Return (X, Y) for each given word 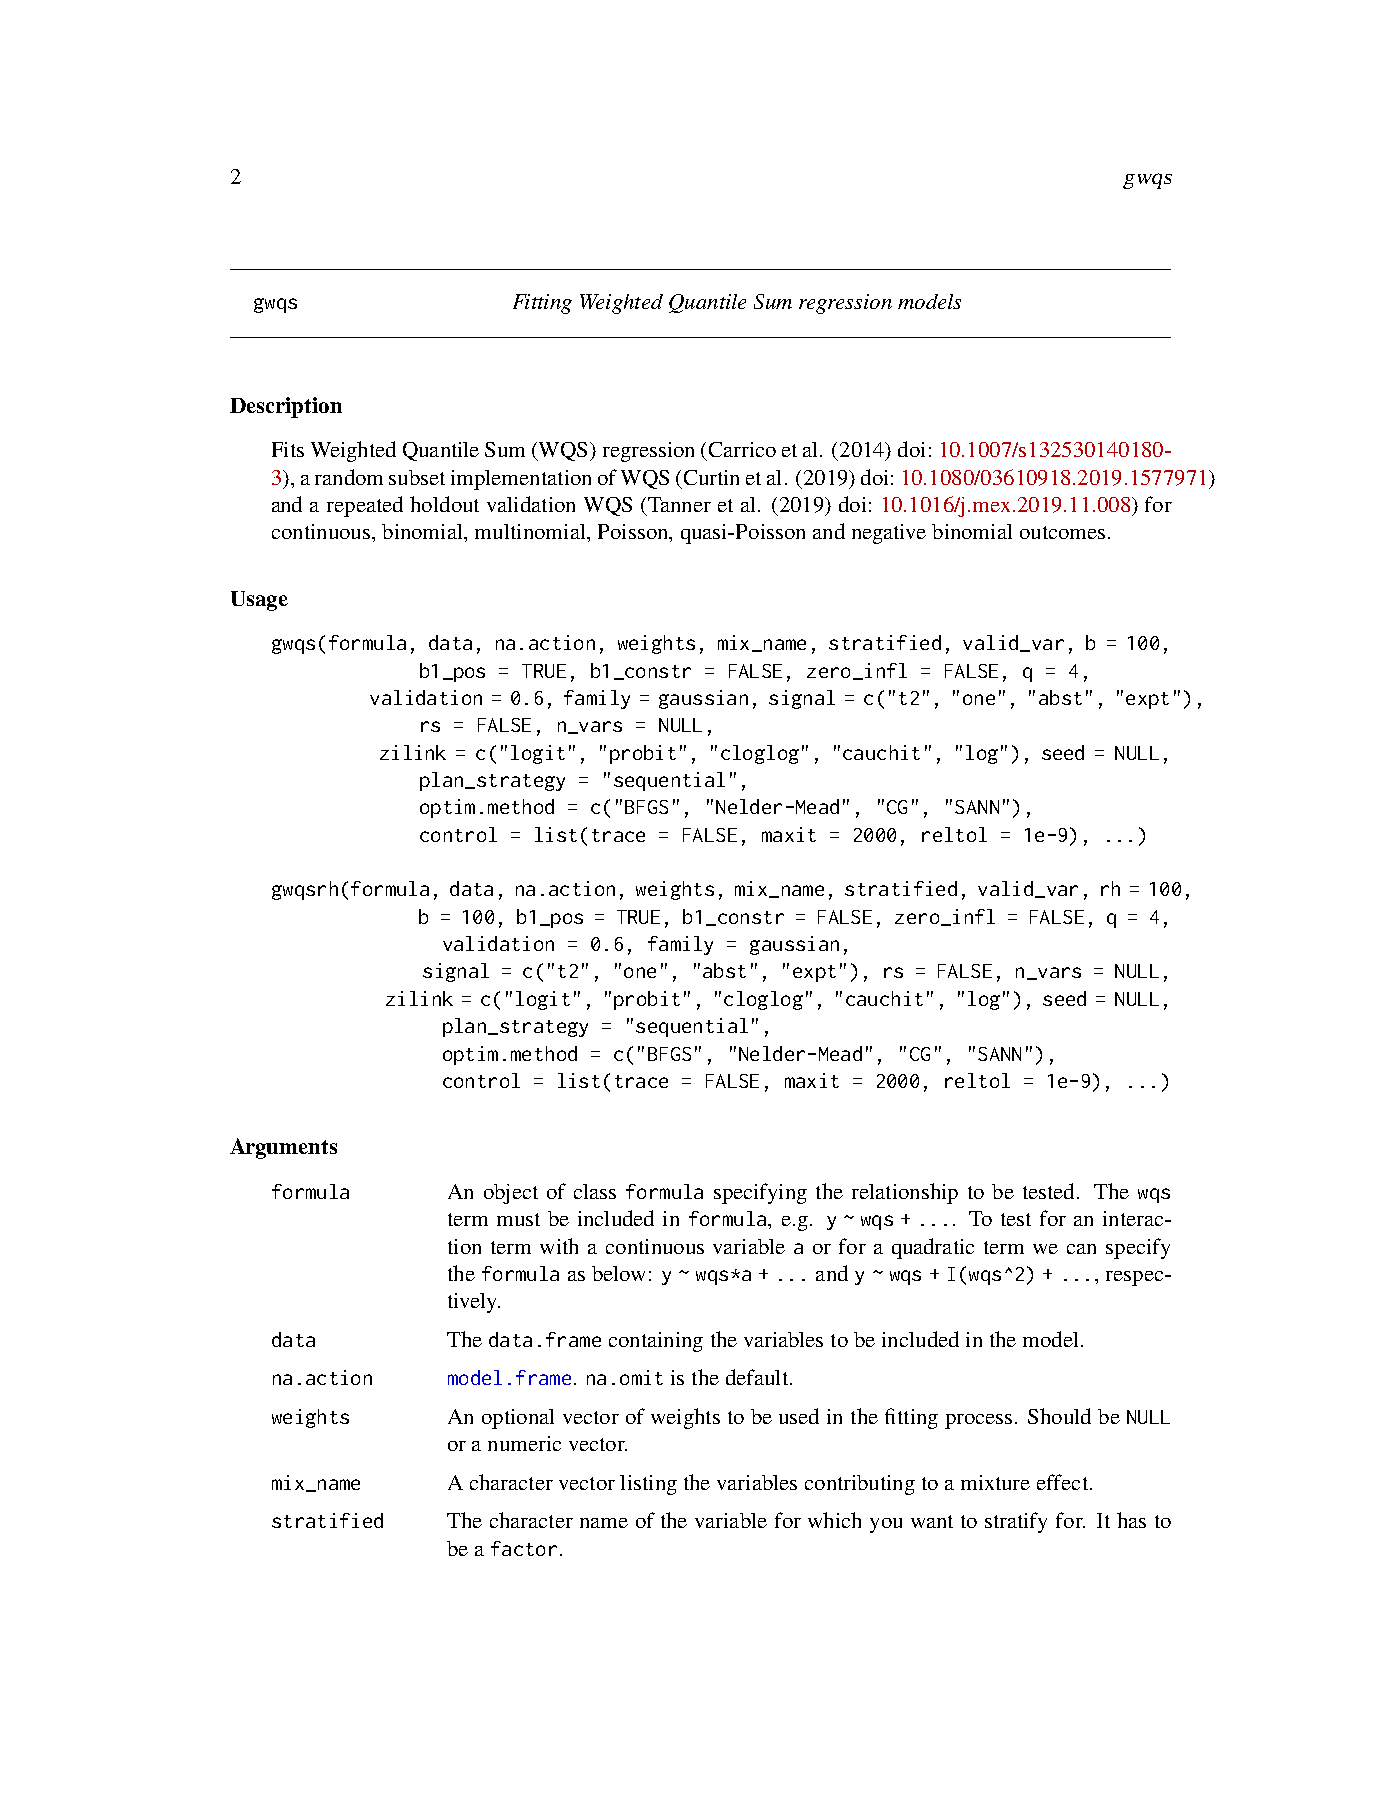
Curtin (711, 477)
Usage (259, 601)
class (595, 1191)
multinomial (531, 531)
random (349, 477)
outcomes (1062, 532)
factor (524, 1548)
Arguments (283, 1148)
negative (889, 534)
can (1081, 1249)
